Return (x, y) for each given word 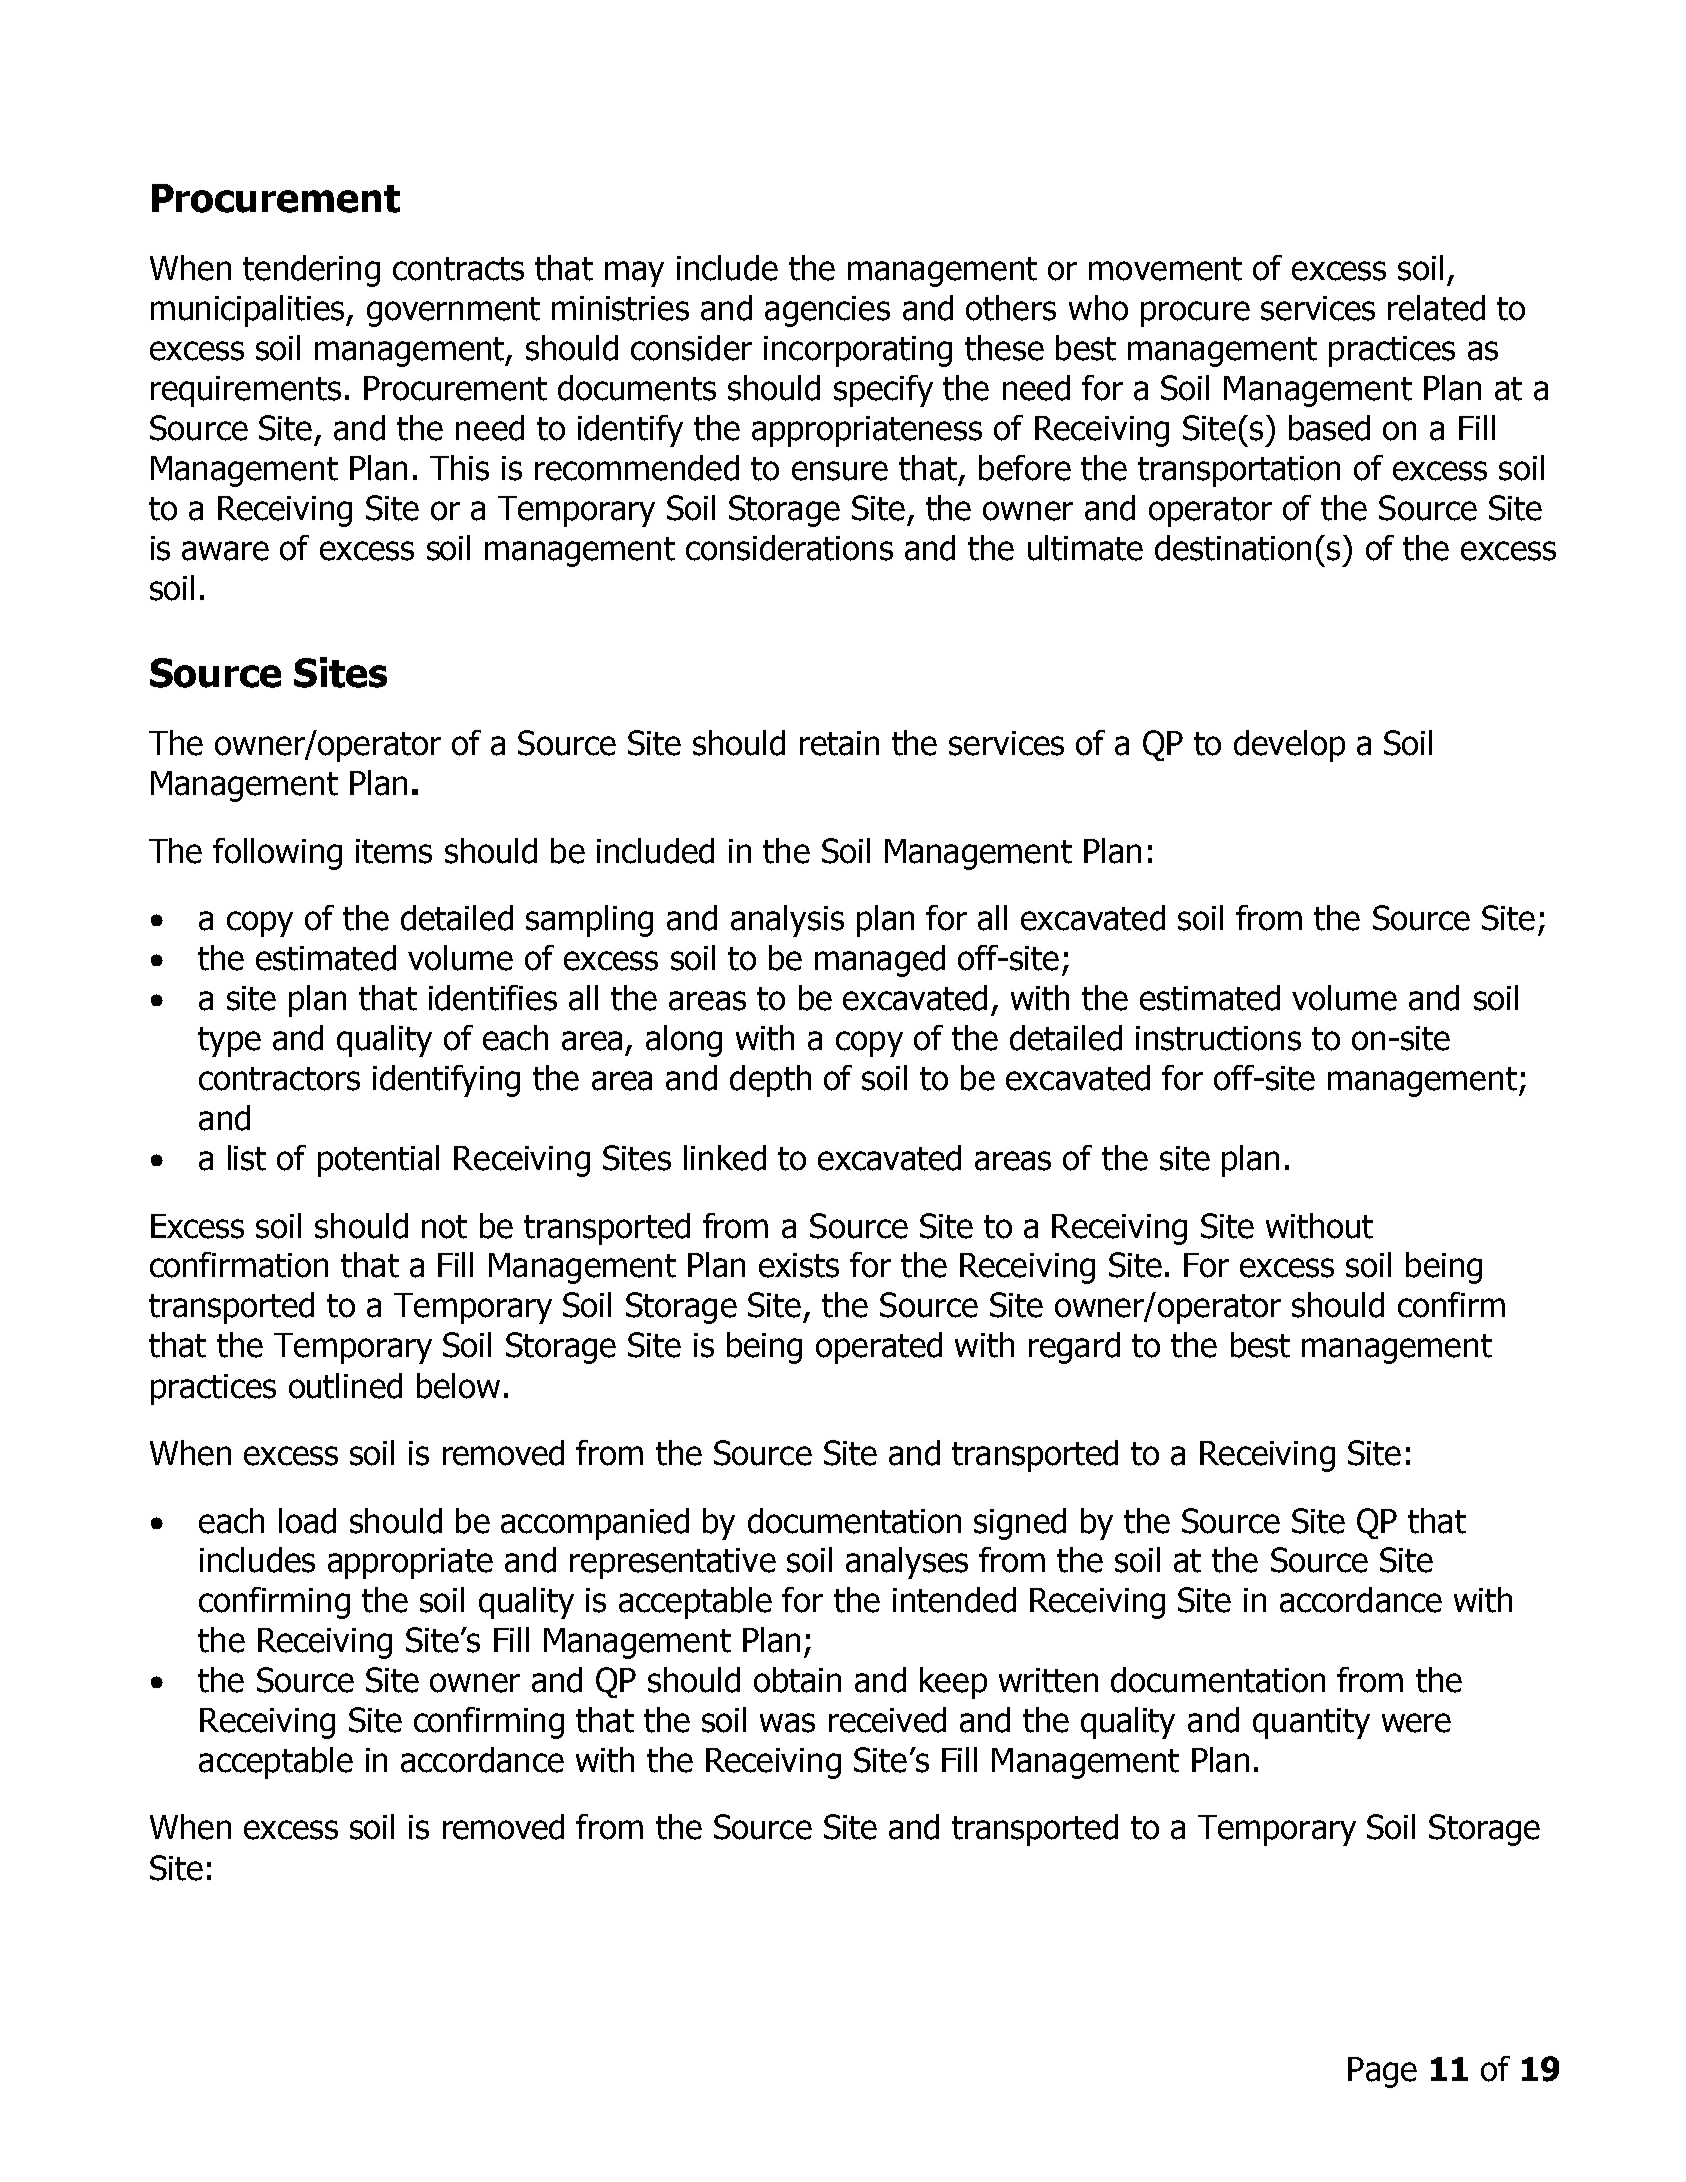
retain (839, 743)
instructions (1218, 1038)
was (787, 1723)
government (453, 312)
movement (1165, 269)
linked (725, 1158)
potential (378, 1161)
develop (1289, 746)
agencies (827, 311)
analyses (907, 1563)
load (307, 1521)
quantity (1311, 1723)
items (394, 851)
